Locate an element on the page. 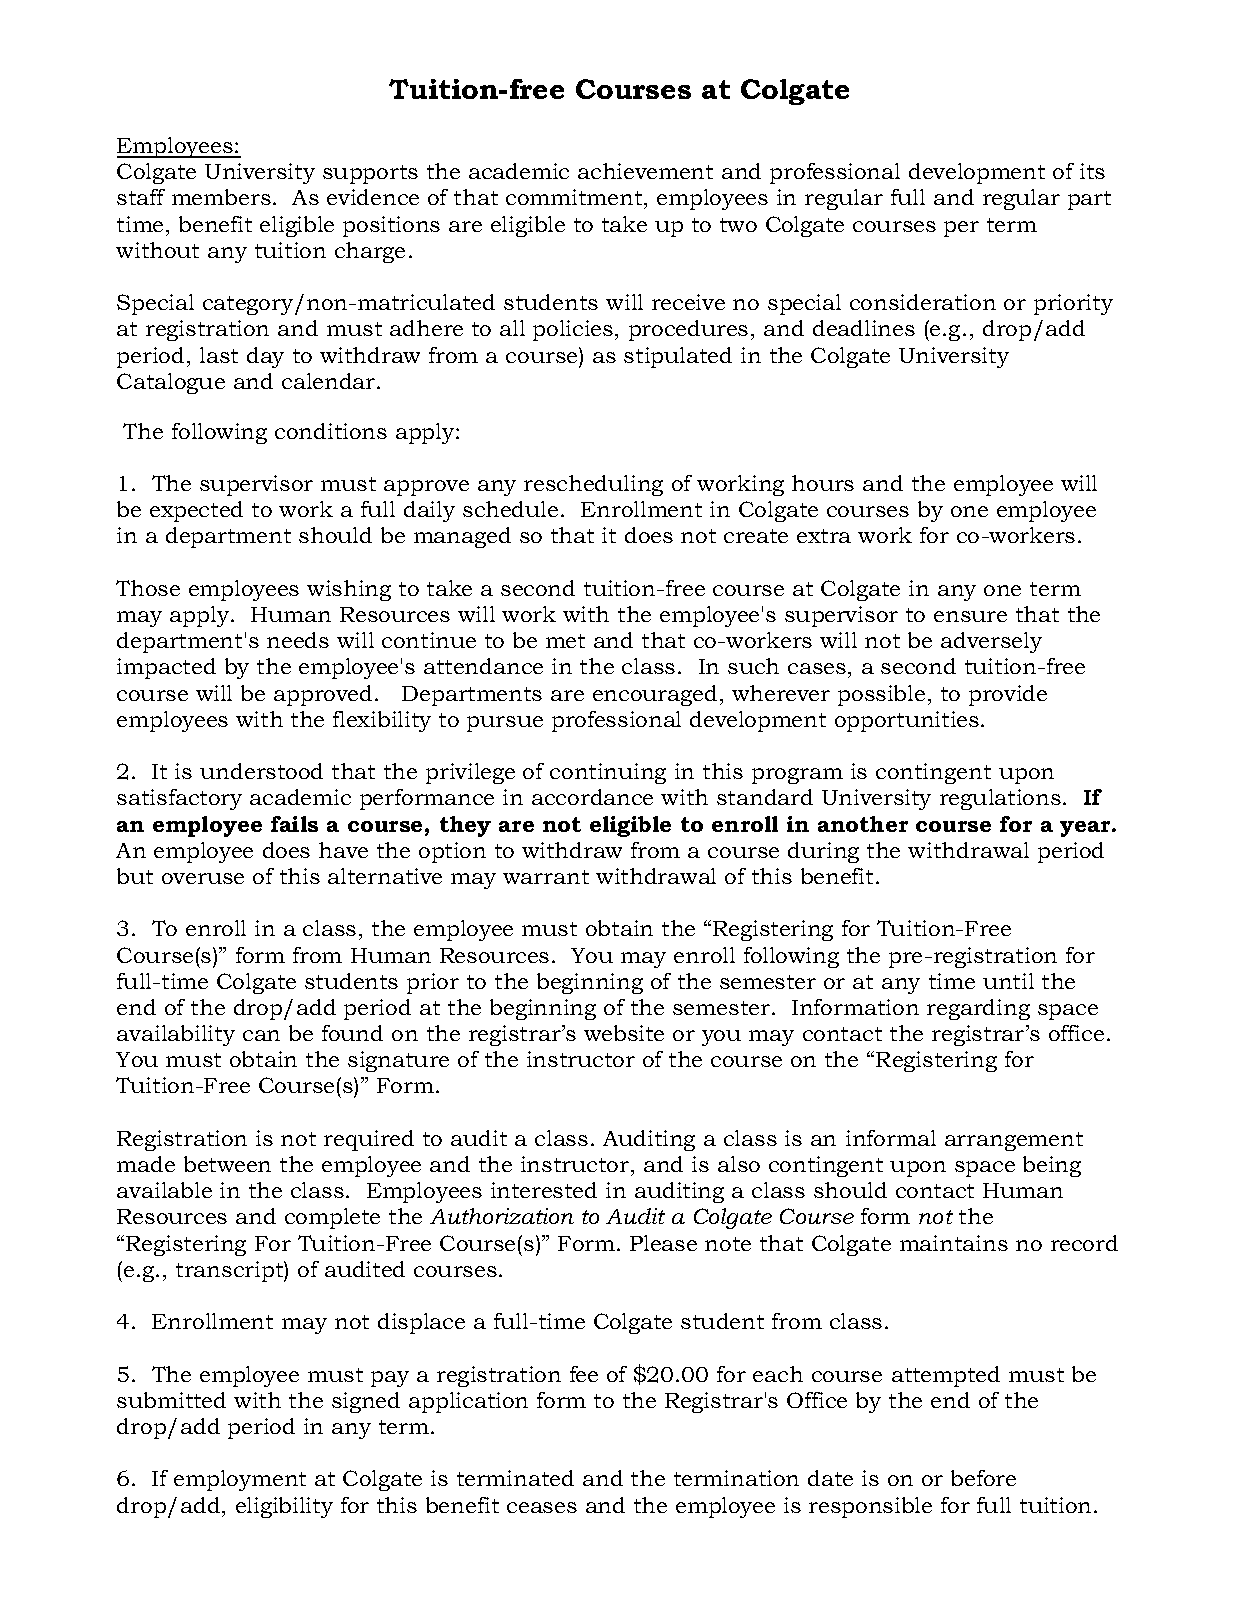  commitment is located at coordinates (575, 199).
